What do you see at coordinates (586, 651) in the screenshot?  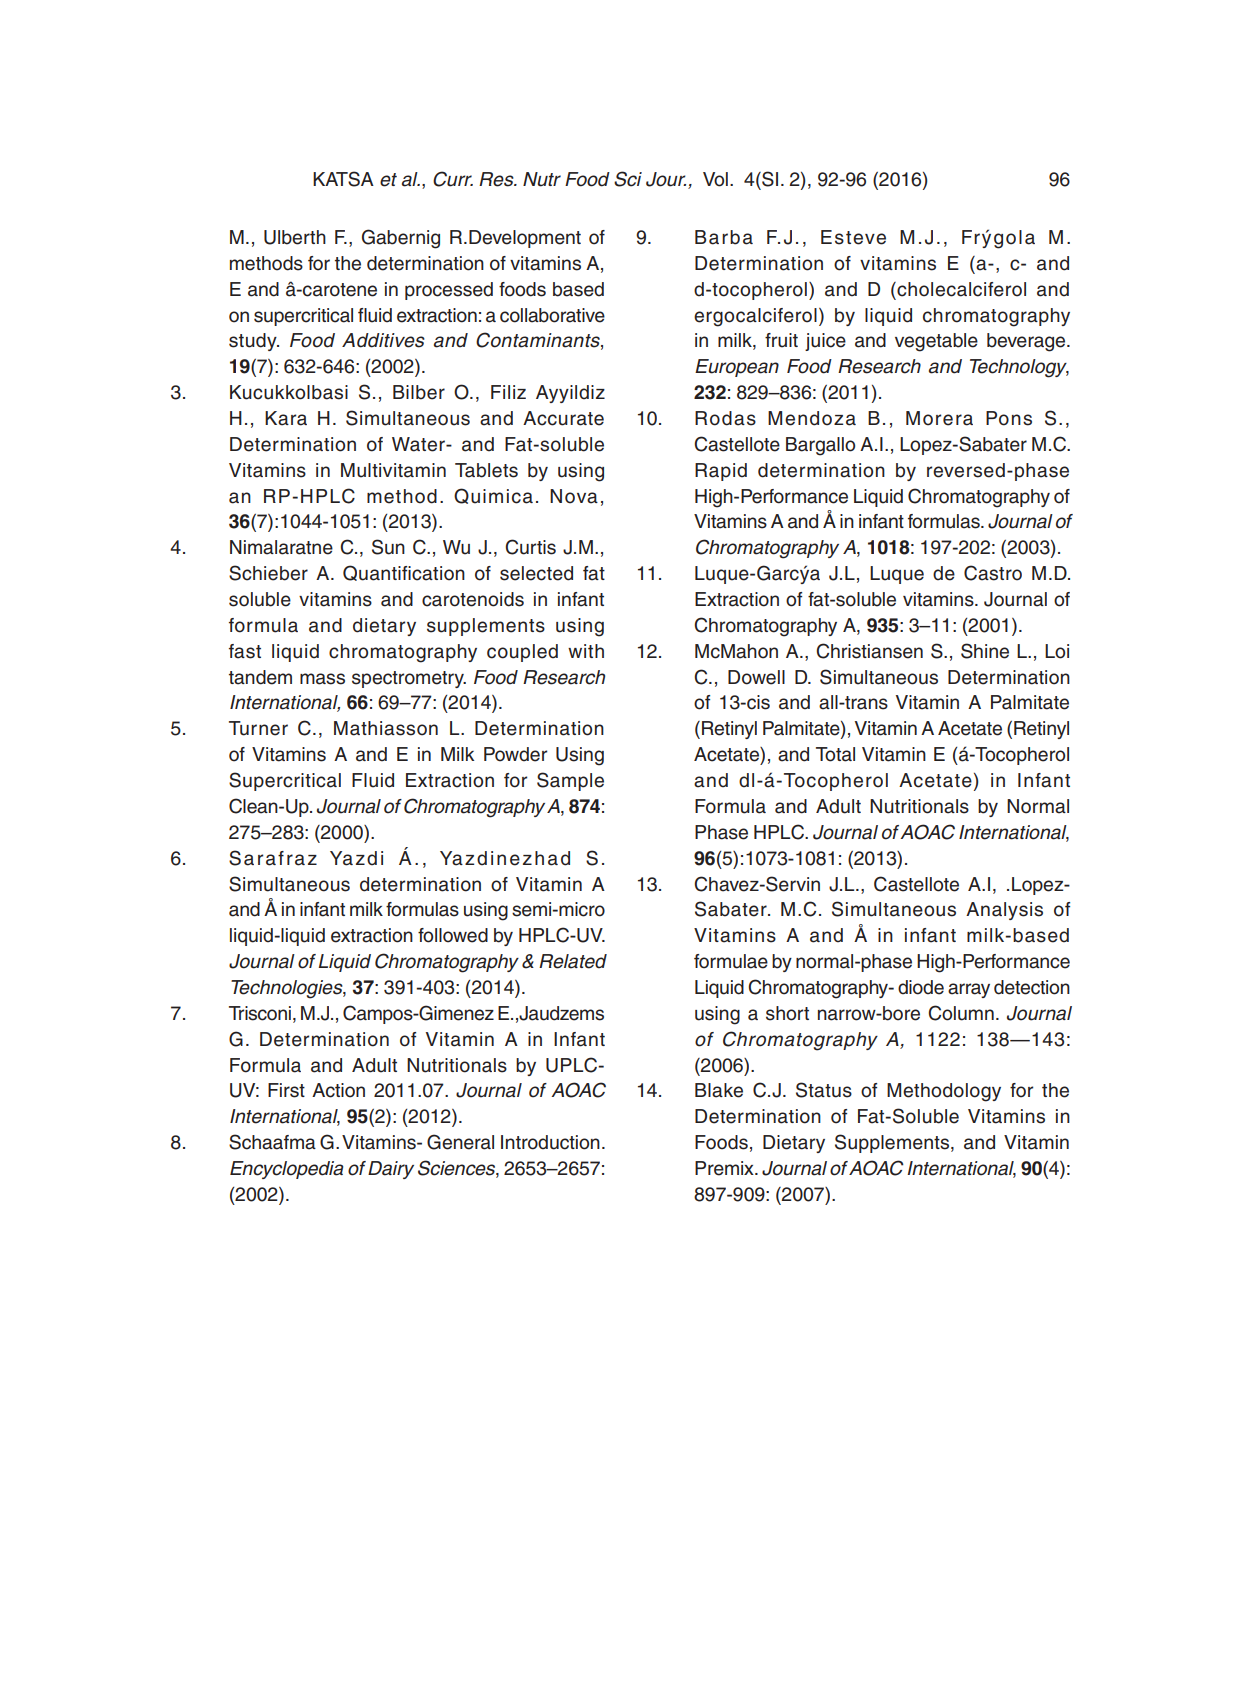 I see `with` at bounding box center [586, 651].
